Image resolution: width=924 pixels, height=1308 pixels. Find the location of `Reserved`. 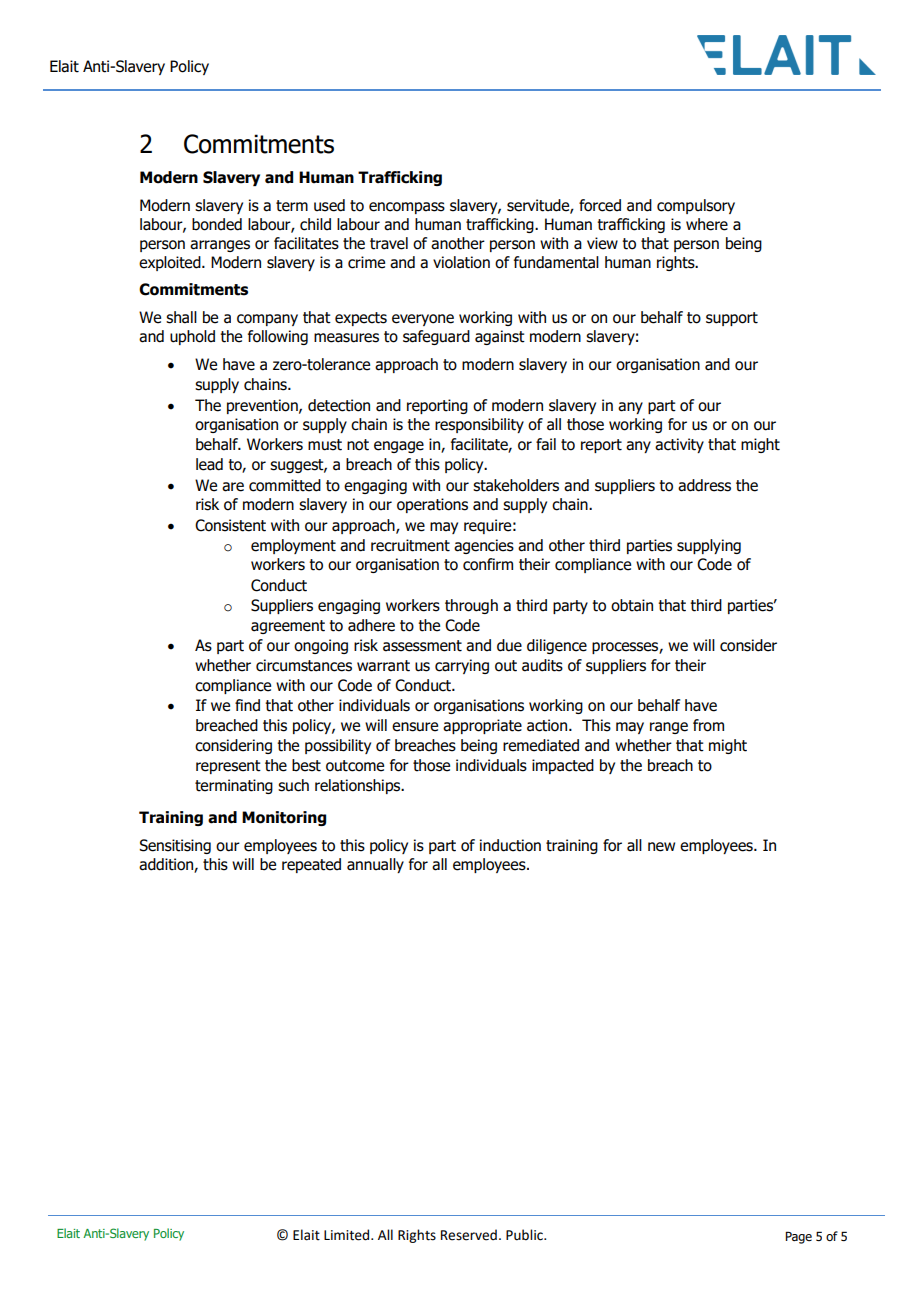

Reserved is located at coordinates (469, 1235).
